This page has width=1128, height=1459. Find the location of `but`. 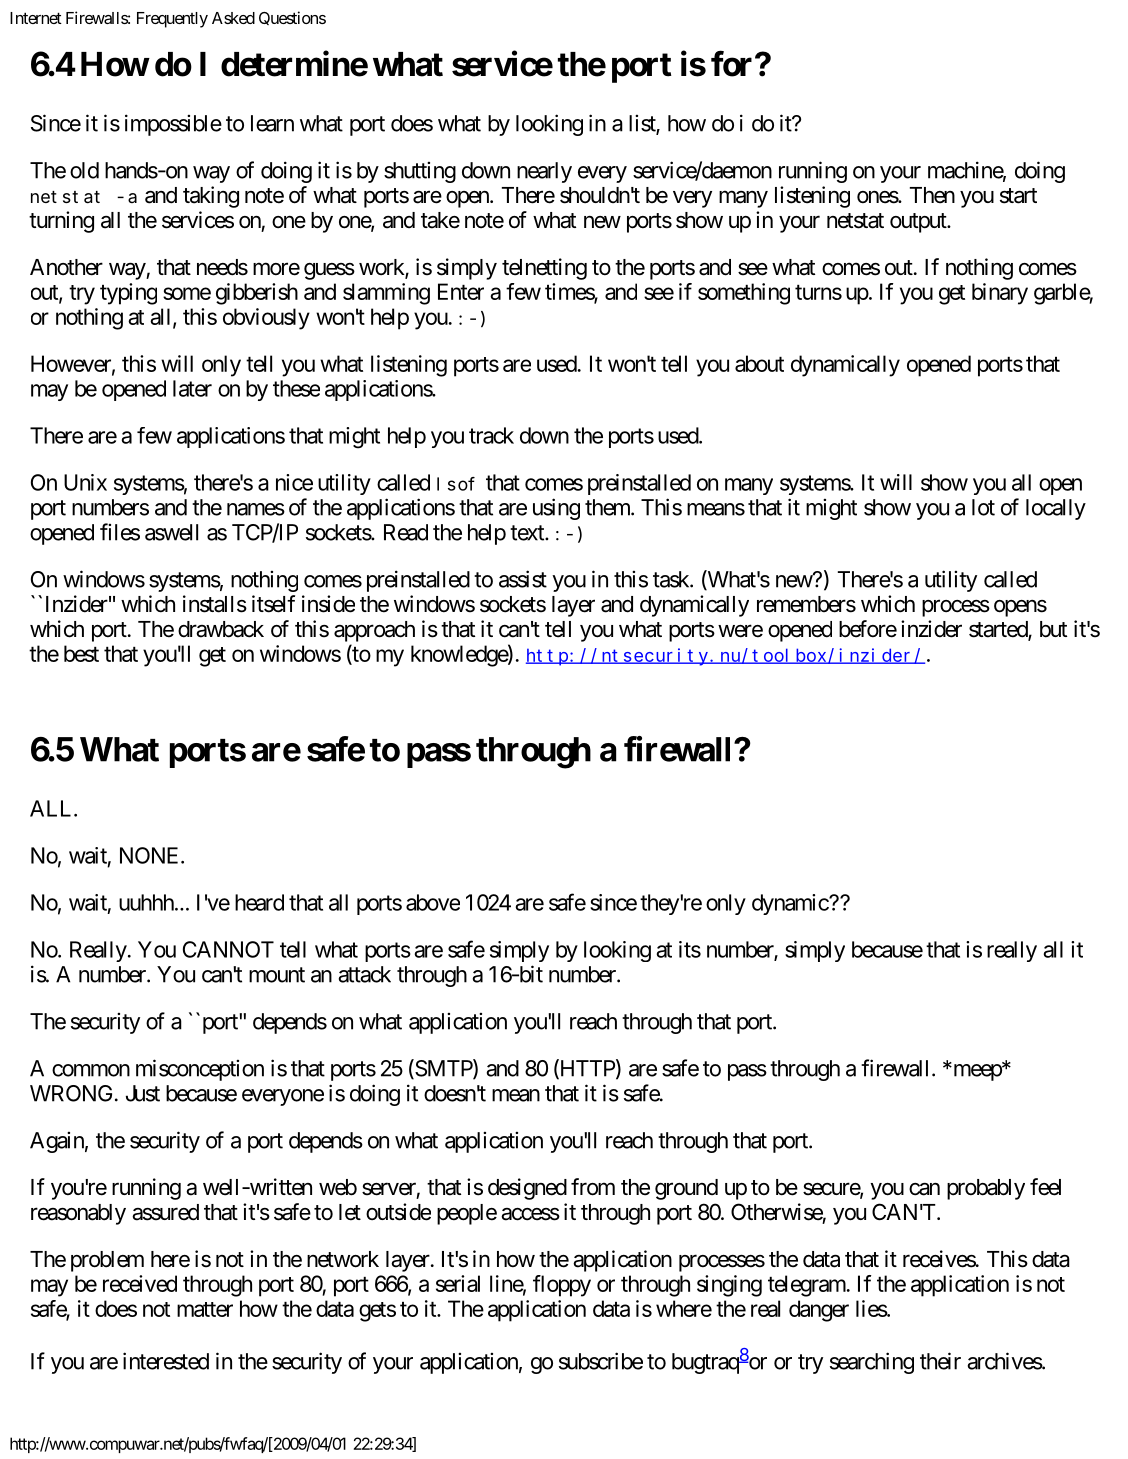

but is located at coordinates (1053, 629).
